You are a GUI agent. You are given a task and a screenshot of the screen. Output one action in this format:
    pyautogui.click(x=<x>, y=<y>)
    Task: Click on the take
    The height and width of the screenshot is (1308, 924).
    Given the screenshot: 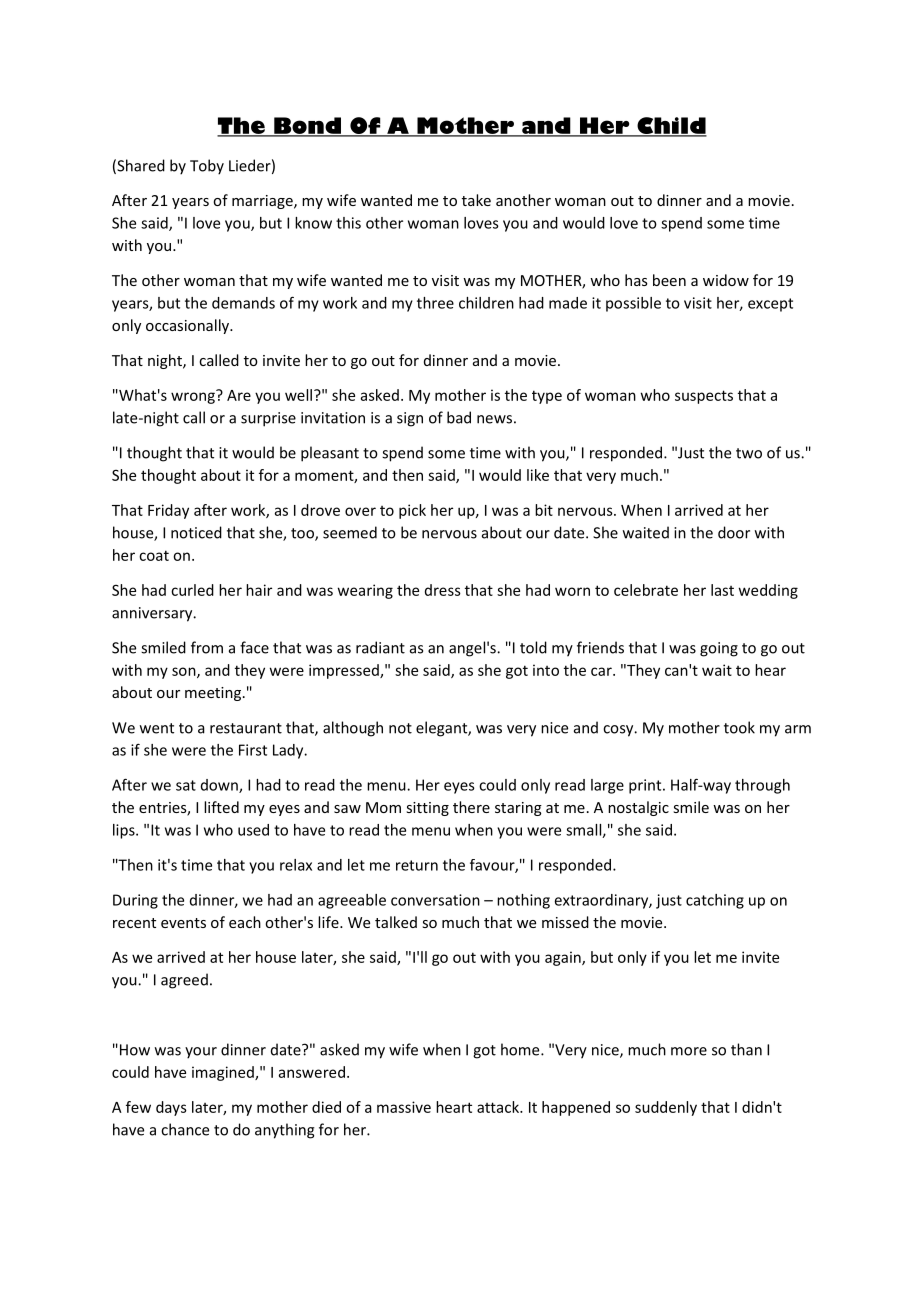 What is the action you would take?
    pyautogui.click(x=476, y=200)
